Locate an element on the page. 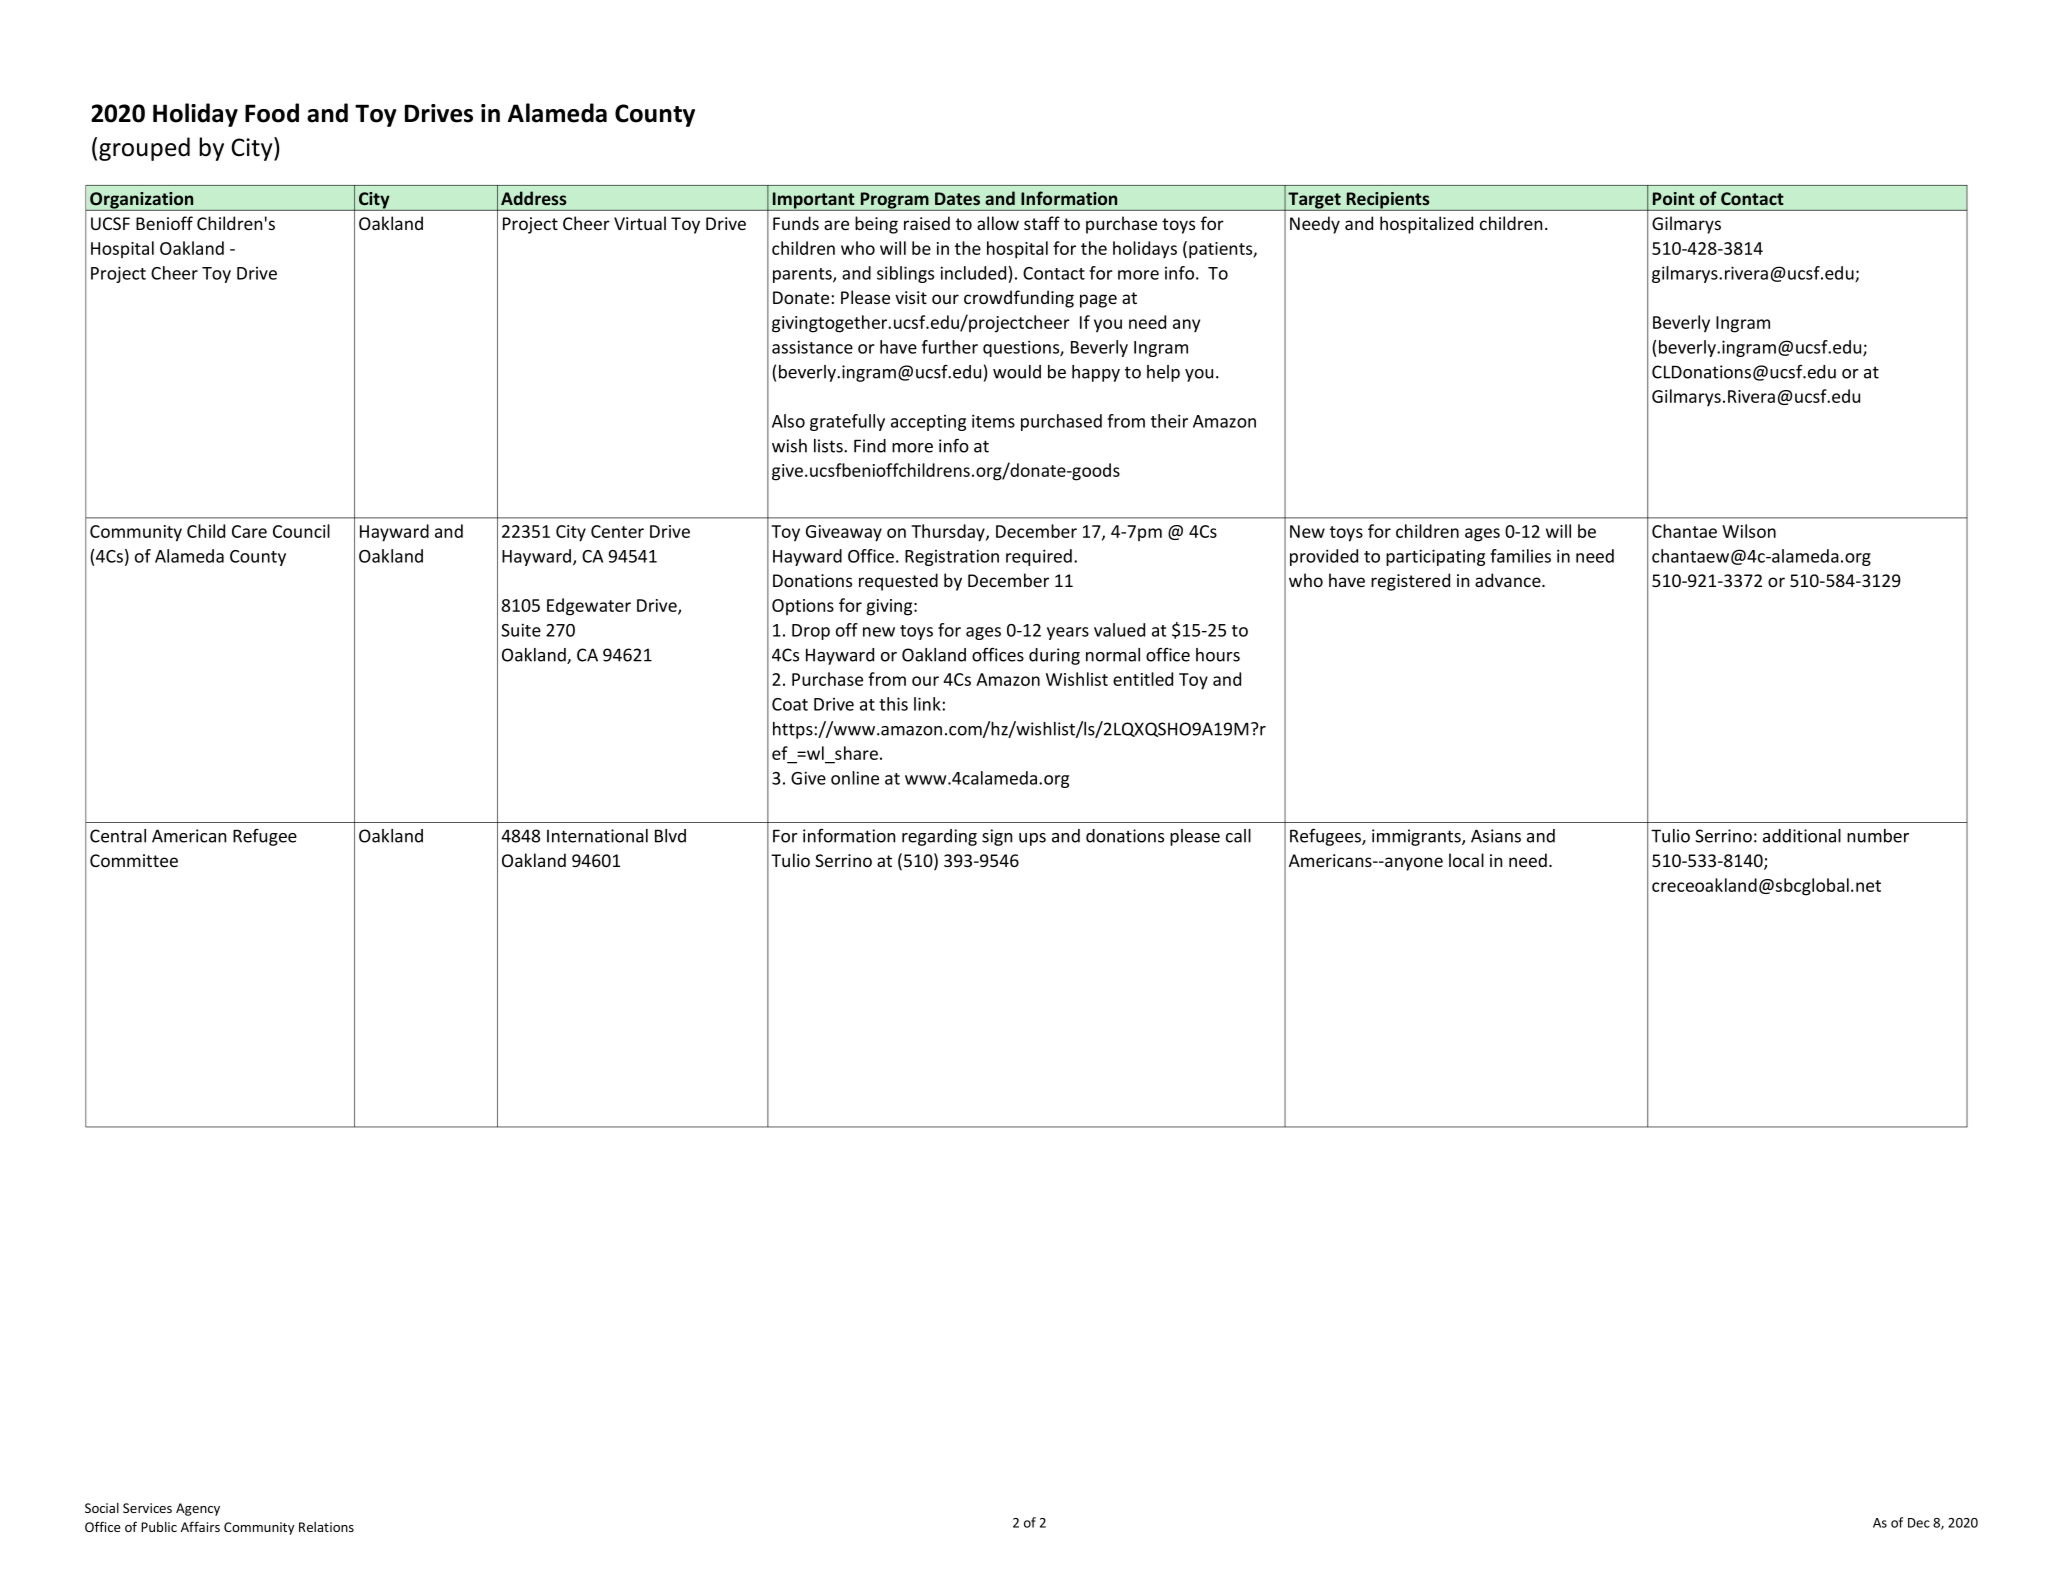 Image resolution: width=2061 pixels, height=1593 pixels. advance is located at coordinates (1509, 580).
